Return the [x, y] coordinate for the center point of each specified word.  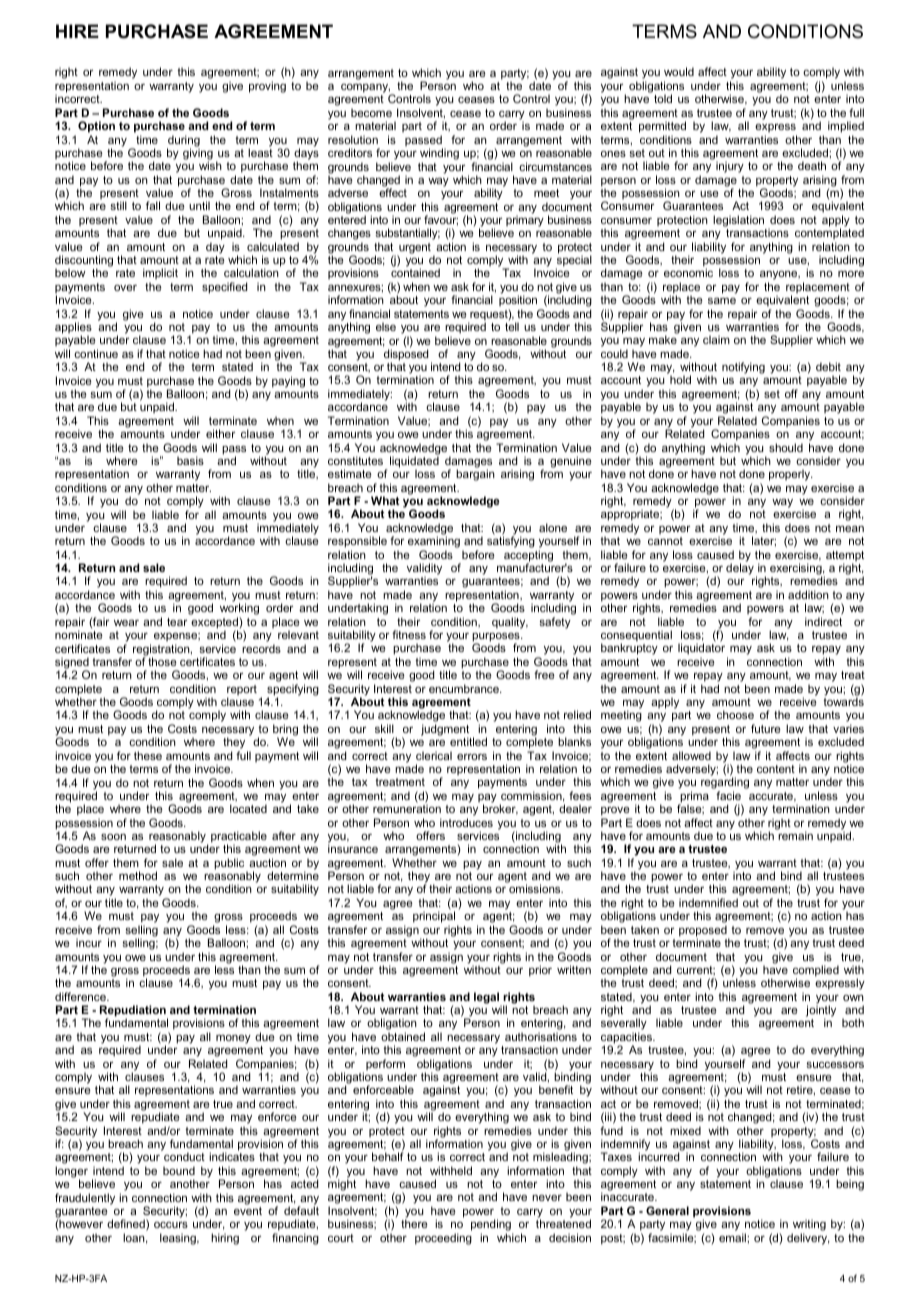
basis [190, 460]
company [365, 88]
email [733, 1237]
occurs [171, 1225]
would [679, 71]
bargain [475, 475]
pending [492, 1226]
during [183, 142]
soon [113, 837]
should [786, 447]
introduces [466, 822]
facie [728, 795]
